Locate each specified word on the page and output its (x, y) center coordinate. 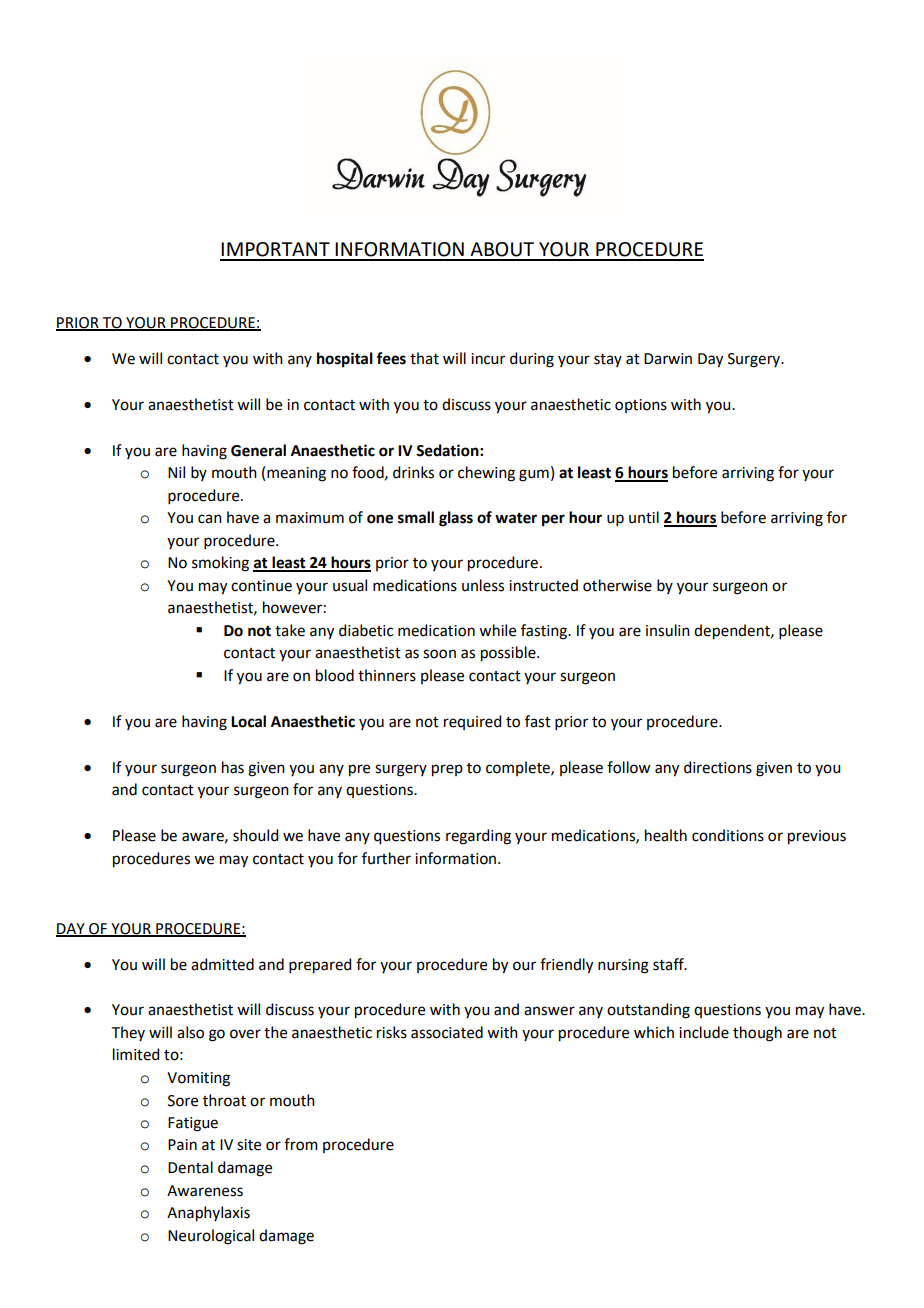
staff (669, 964)
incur (488, 359)
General (258, 450)
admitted (222, 964)
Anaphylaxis (208, 1214)
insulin (668, 630)
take (290, 630)
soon (439, 654)
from (301, 1144)
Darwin (668, 359)
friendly (566, 966)
